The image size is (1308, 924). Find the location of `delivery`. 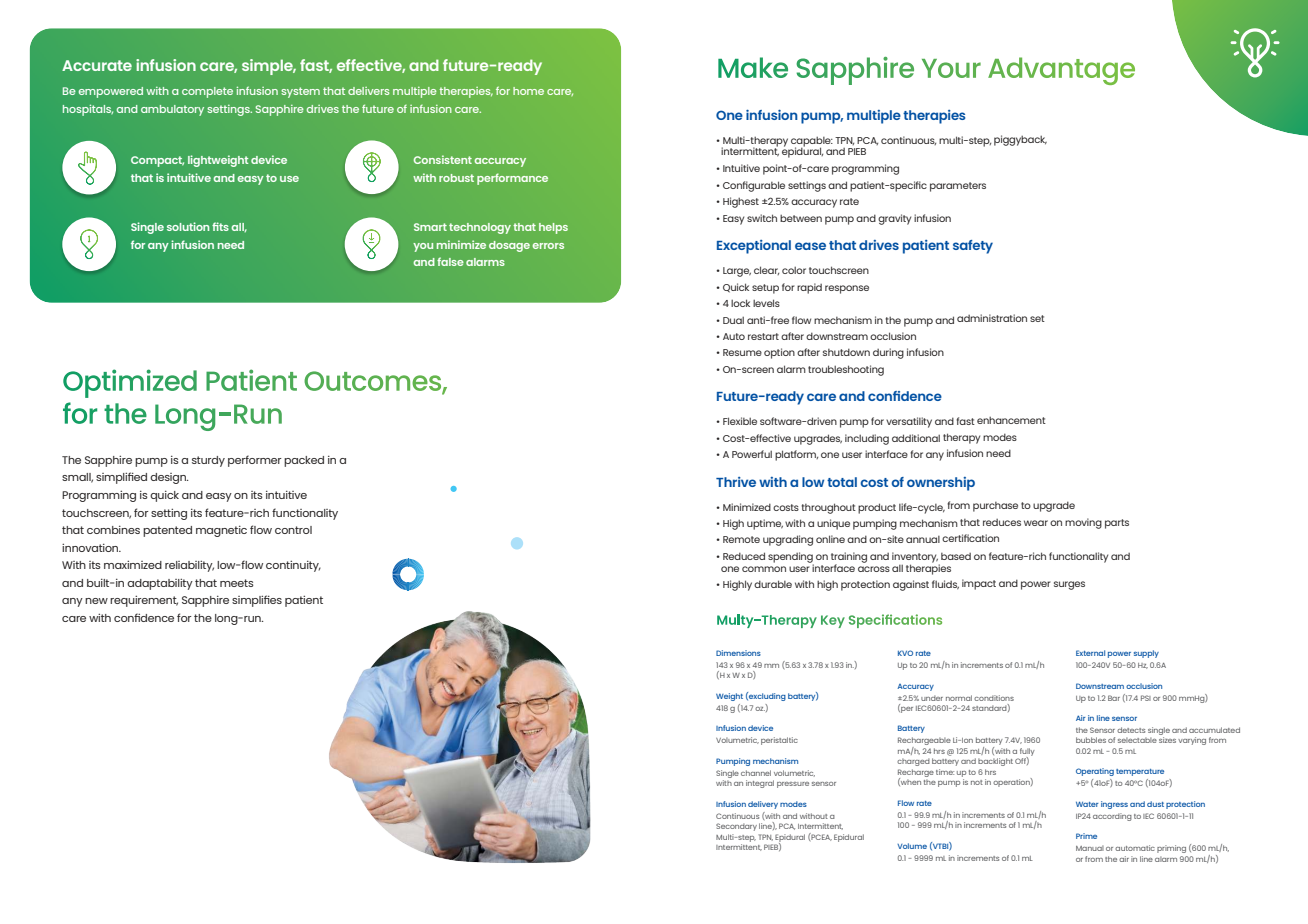

delivery is located at coordinates (763, 805).
